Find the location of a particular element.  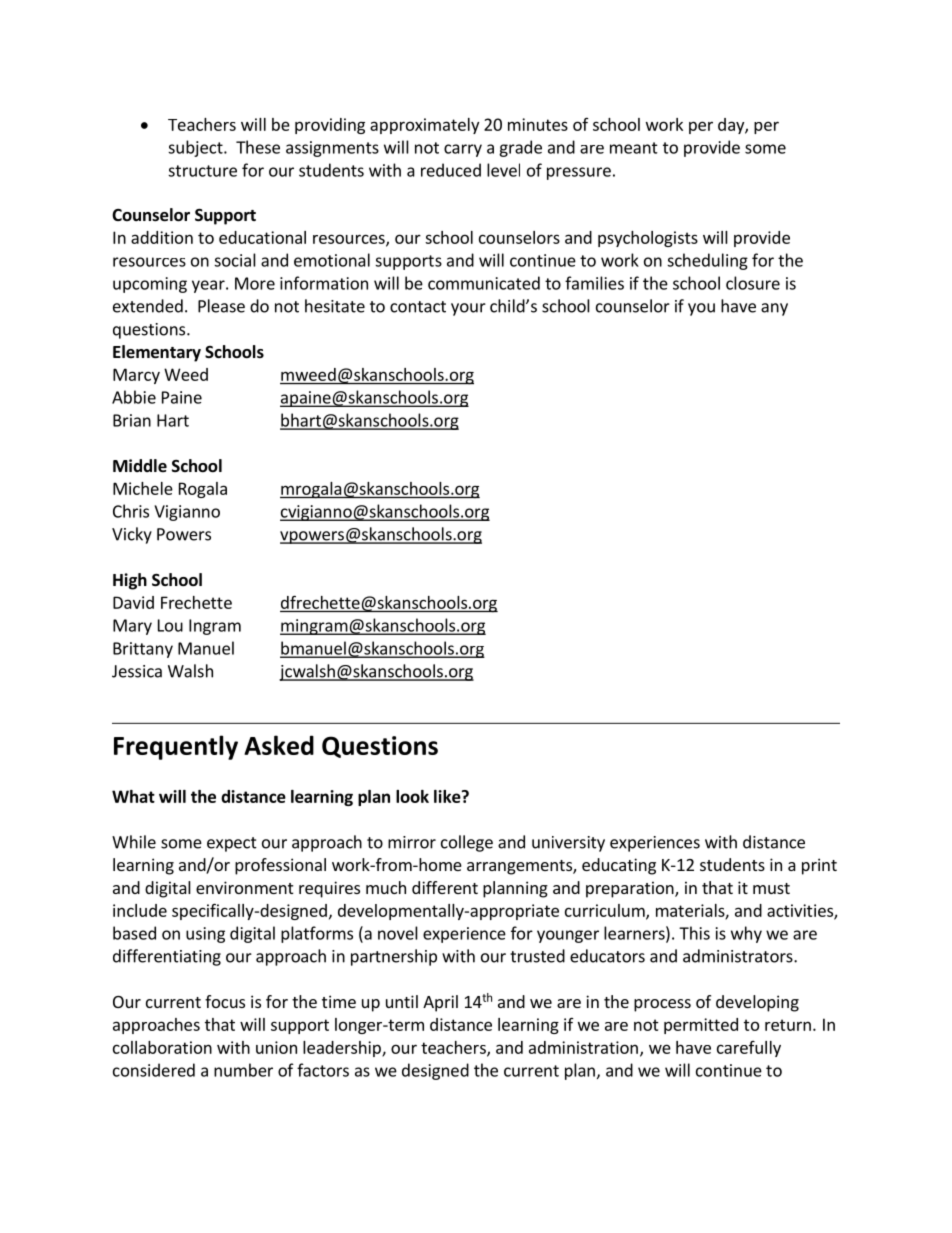

closure is located at coordinates (753, 283).
